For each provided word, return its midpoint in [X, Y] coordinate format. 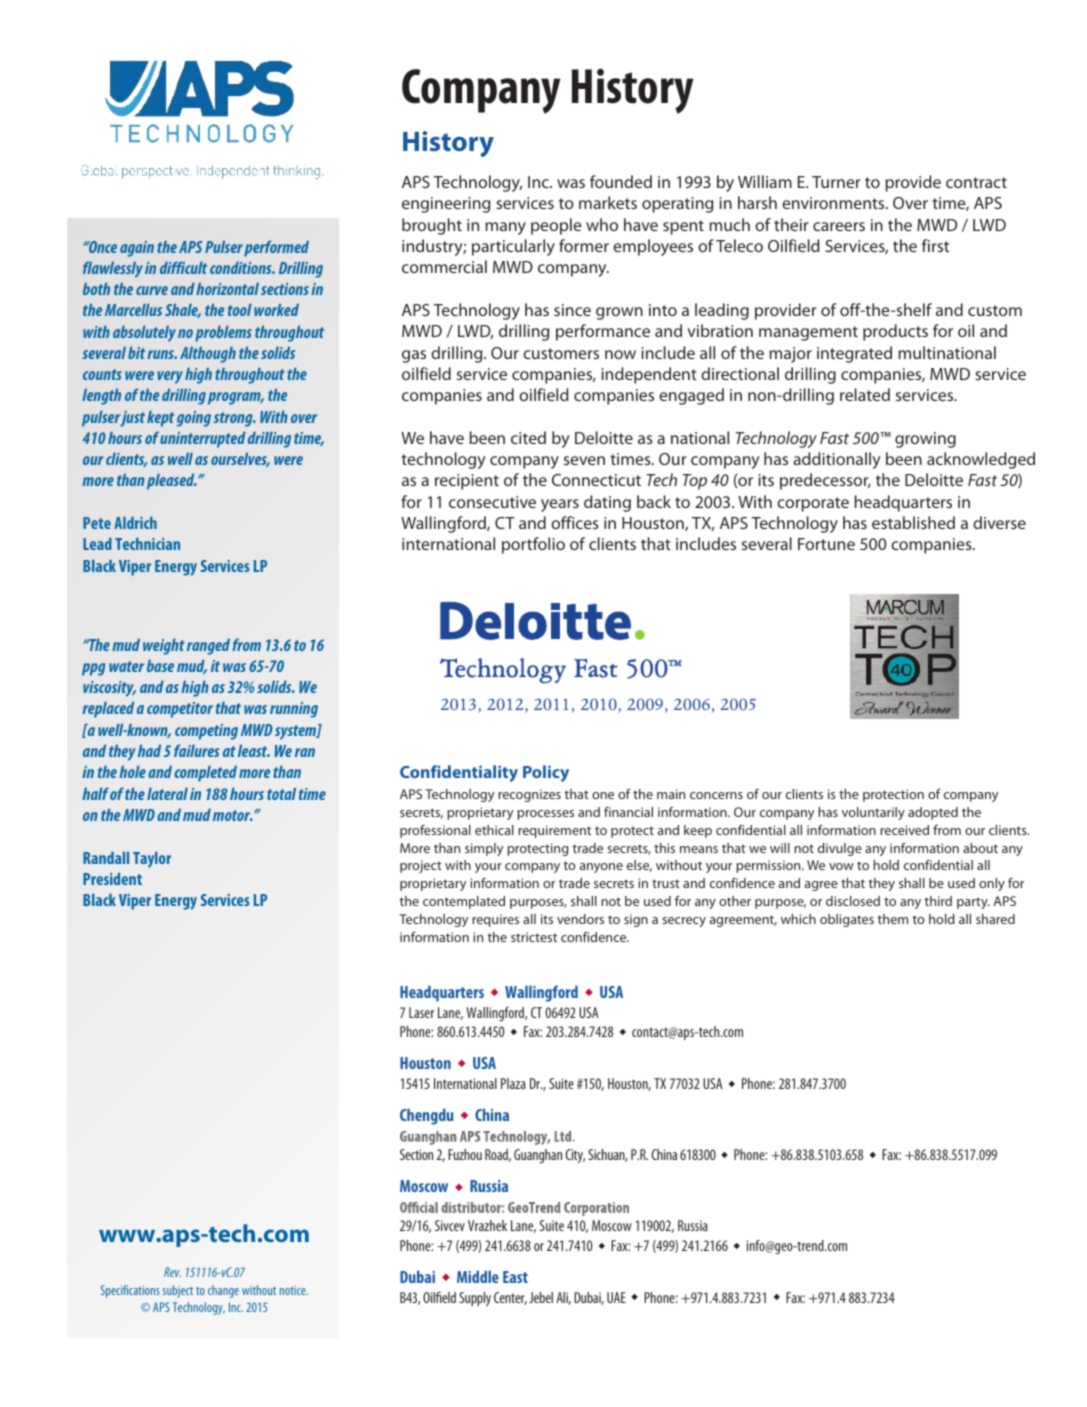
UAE [616, 1297]
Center [510, 1298]
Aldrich [135, 523]
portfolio [533, 545]
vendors [580, 919]
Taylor [152, 860]
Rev [172, 1272]
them [892, 919]
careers [839, 226]
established [913, 522]
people [556, 226]
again [137, 249]
